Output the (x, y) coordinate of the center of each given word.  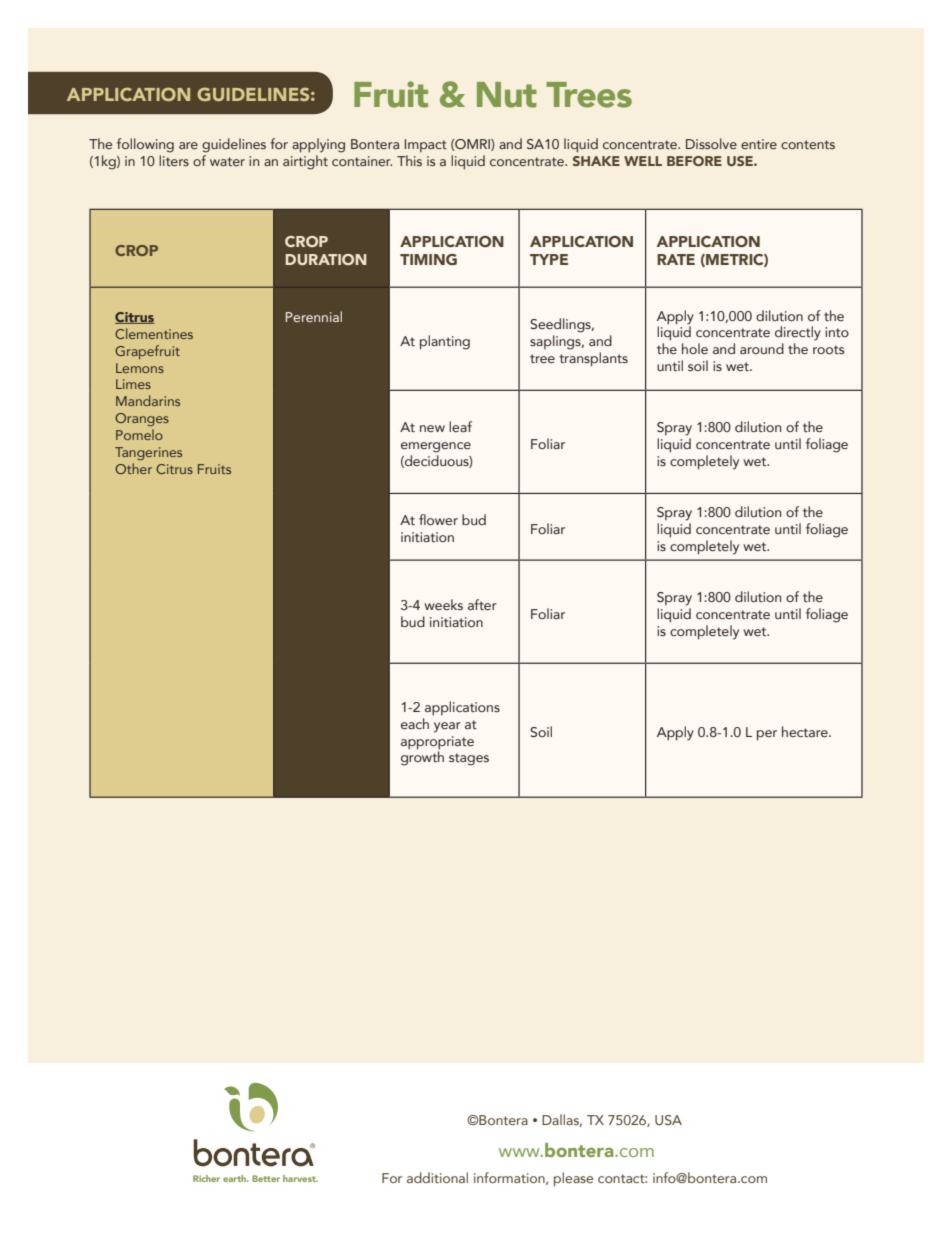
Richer (206, 1178)
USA (668, 1120)
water (227, 161)
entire (759, 144)
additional (437, 1177)
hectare (806, 731)
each (415, 723)
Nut (507, 95)
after (482, 604)
